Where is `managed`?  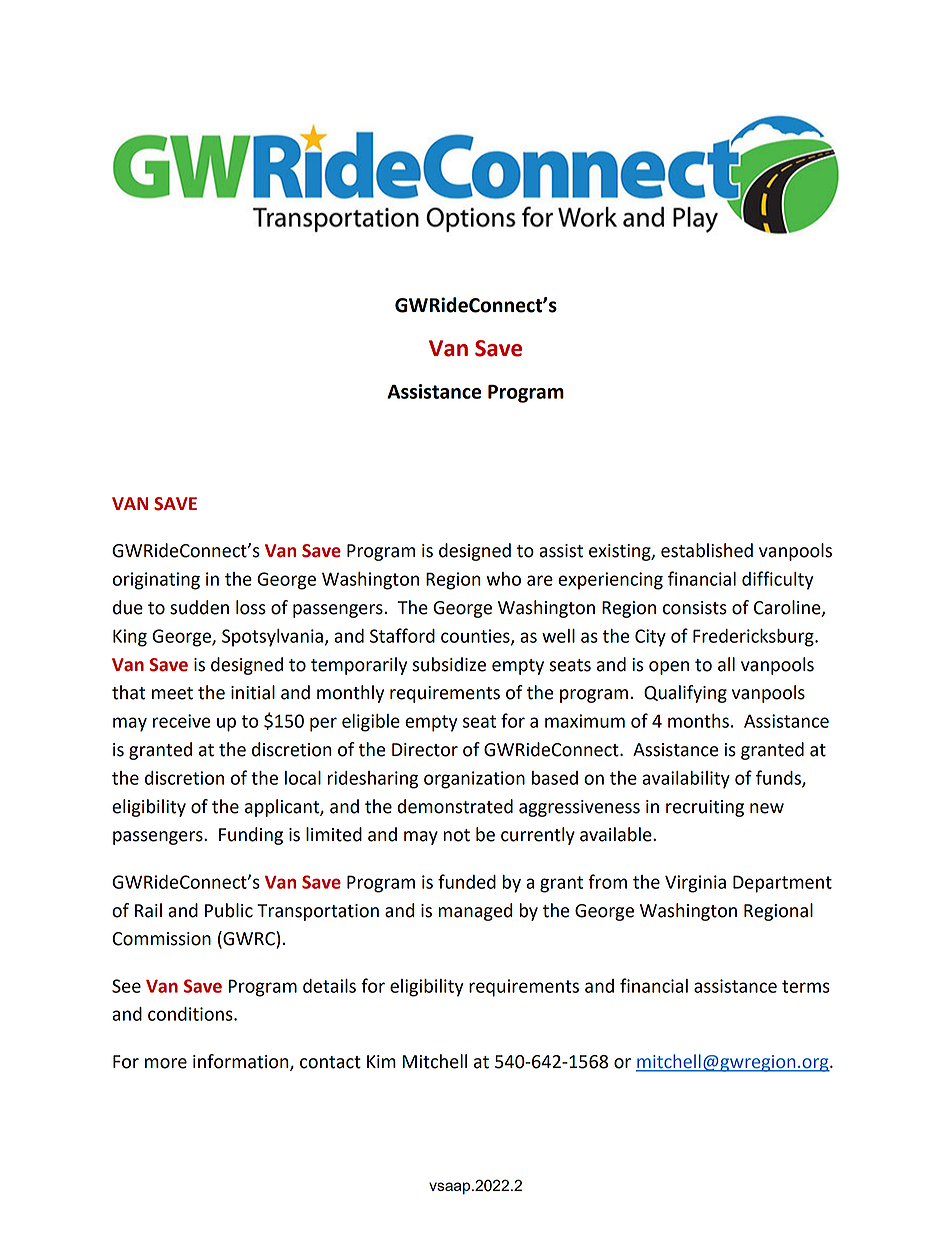
managed is located at coordinates (475, 912).
